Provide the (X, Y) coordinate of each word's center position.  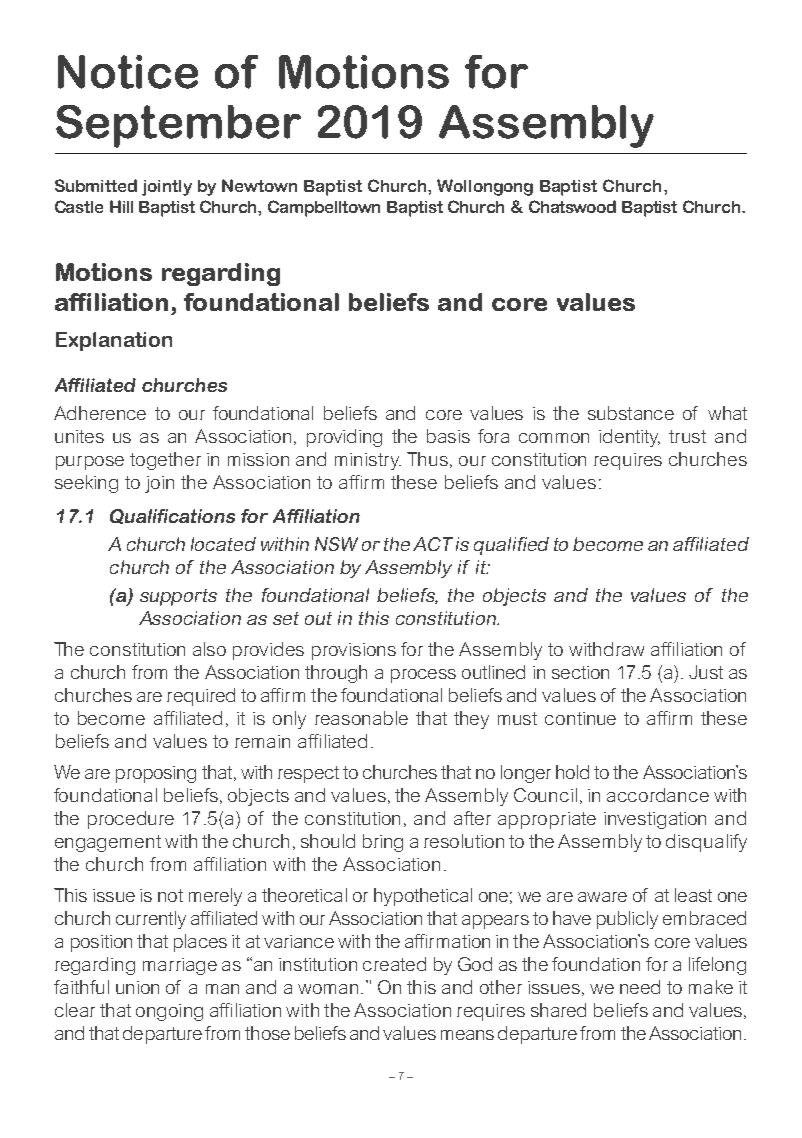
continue (580, 718)
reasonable (361, 718)
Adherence (100, 413)
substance (631, 413)
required (201, 697)
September (178, 126)
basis (448, 436)
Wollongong (485, 187)
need (640, 987)
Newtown (259, 185)
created (394, 964)
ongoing (169, 1012)
